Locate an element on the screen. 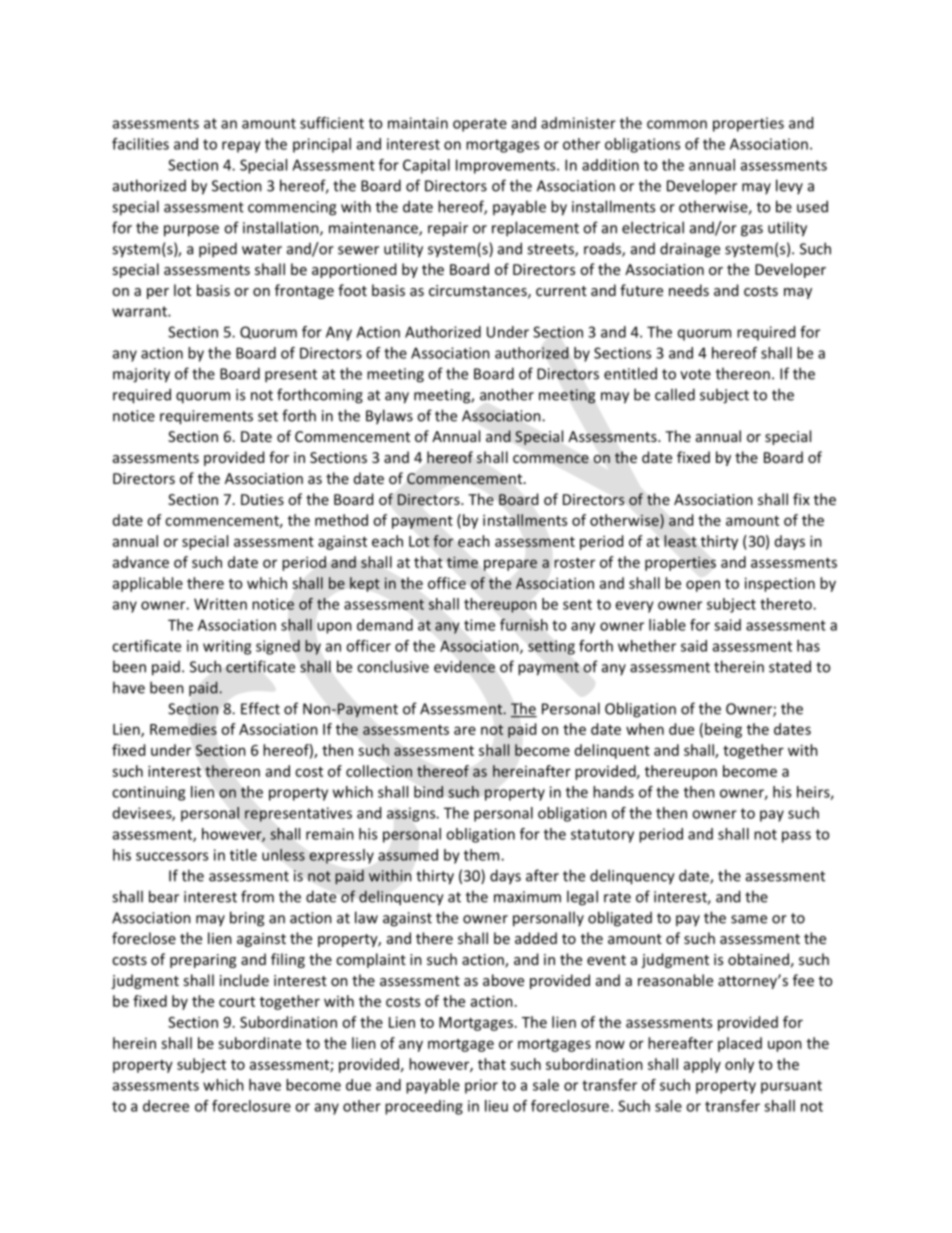 Image resolution: width=952 pixels, height=1233 pixels. repay is located at coordinates (241, 147).
